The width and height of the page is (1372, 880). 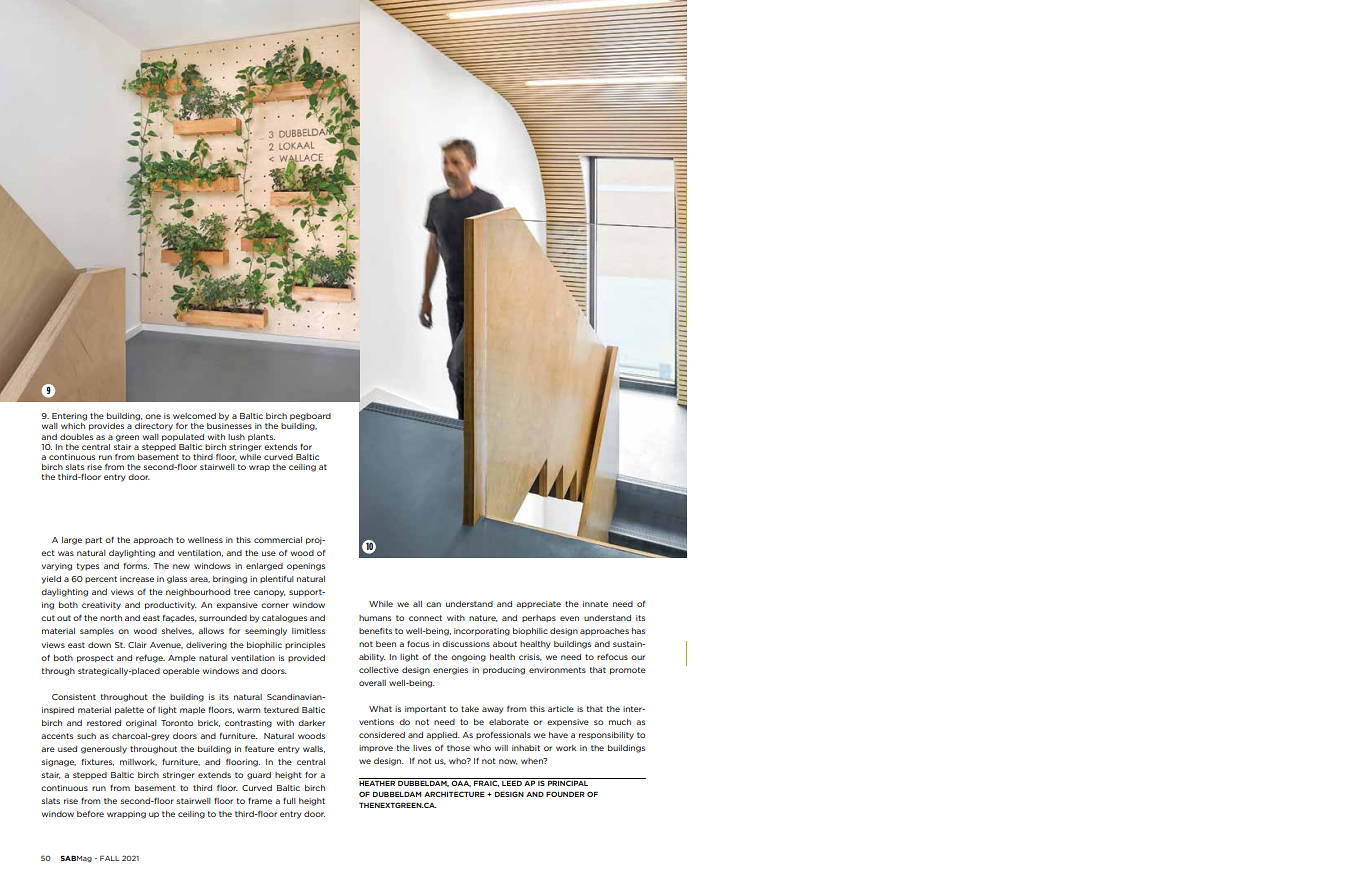 I want to click on even, so click(x=569, y=618).
